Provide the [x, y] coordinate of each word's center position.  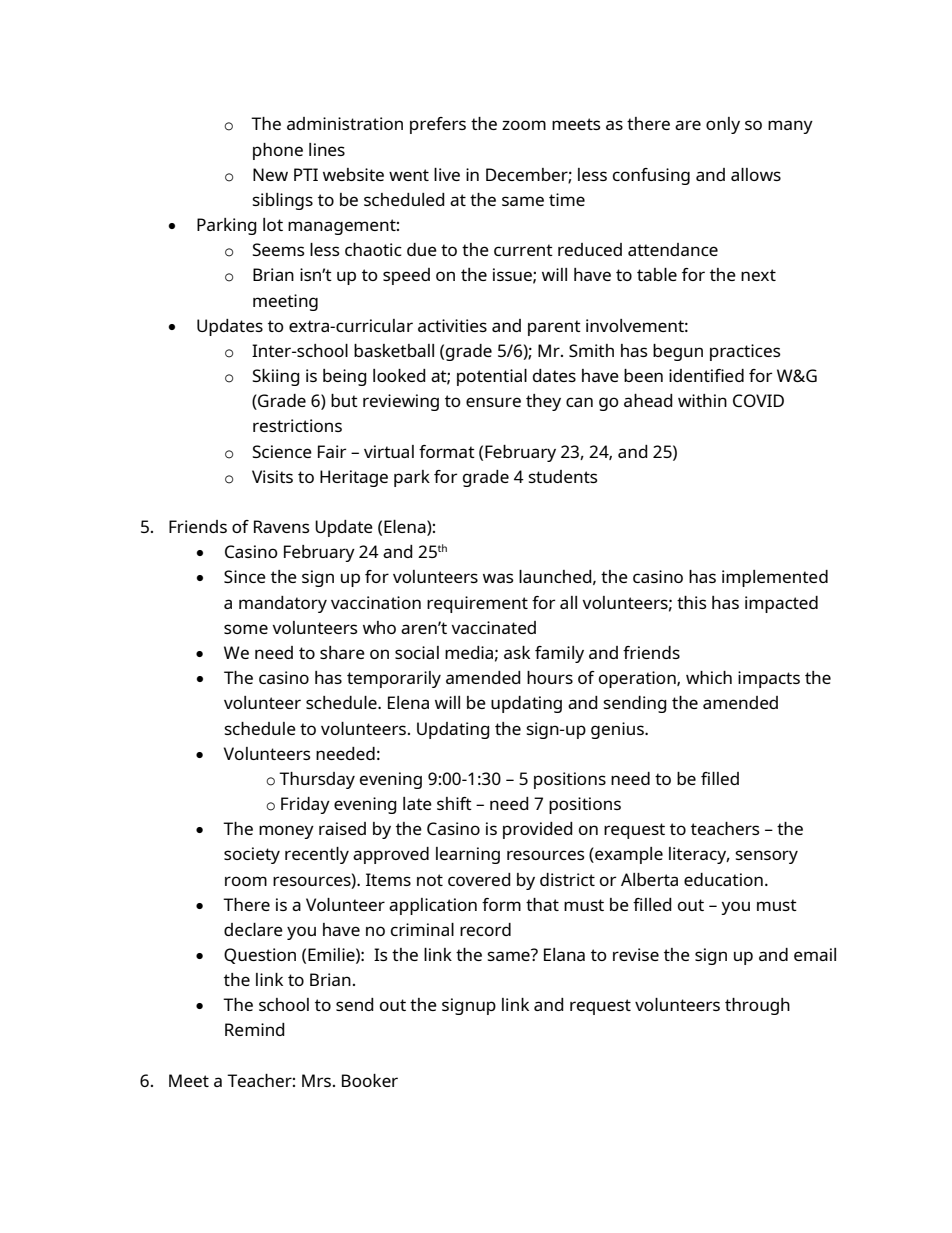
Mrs [316, 1080]
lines [327, 149]
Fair [332, 451]
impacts [769, 679]
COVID [758, 400]
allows [756, 174]
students [563, 476]
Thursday [317, 780]
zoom [524, 125]
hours [550, 677]
